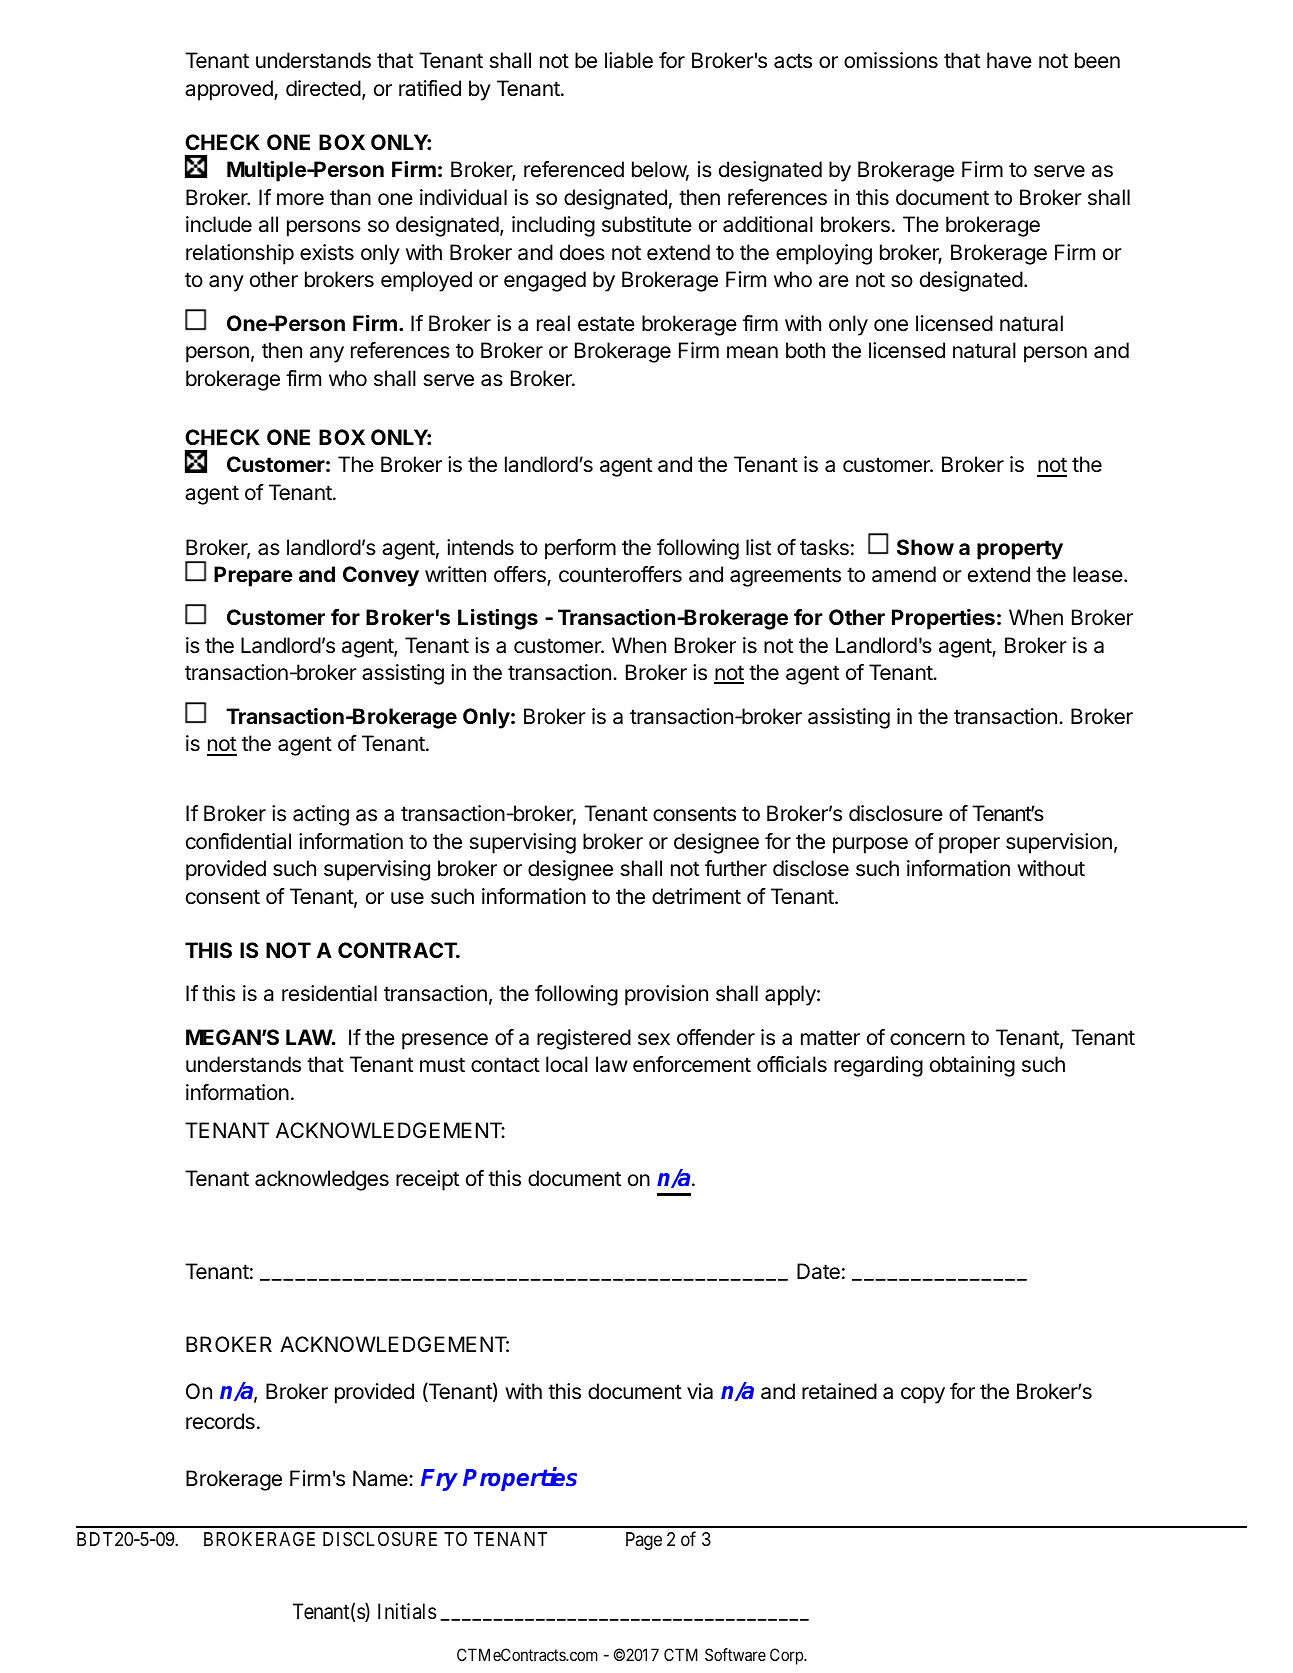 The image size is (1293, 1673). I want to click on liable, so click(629, 60).
